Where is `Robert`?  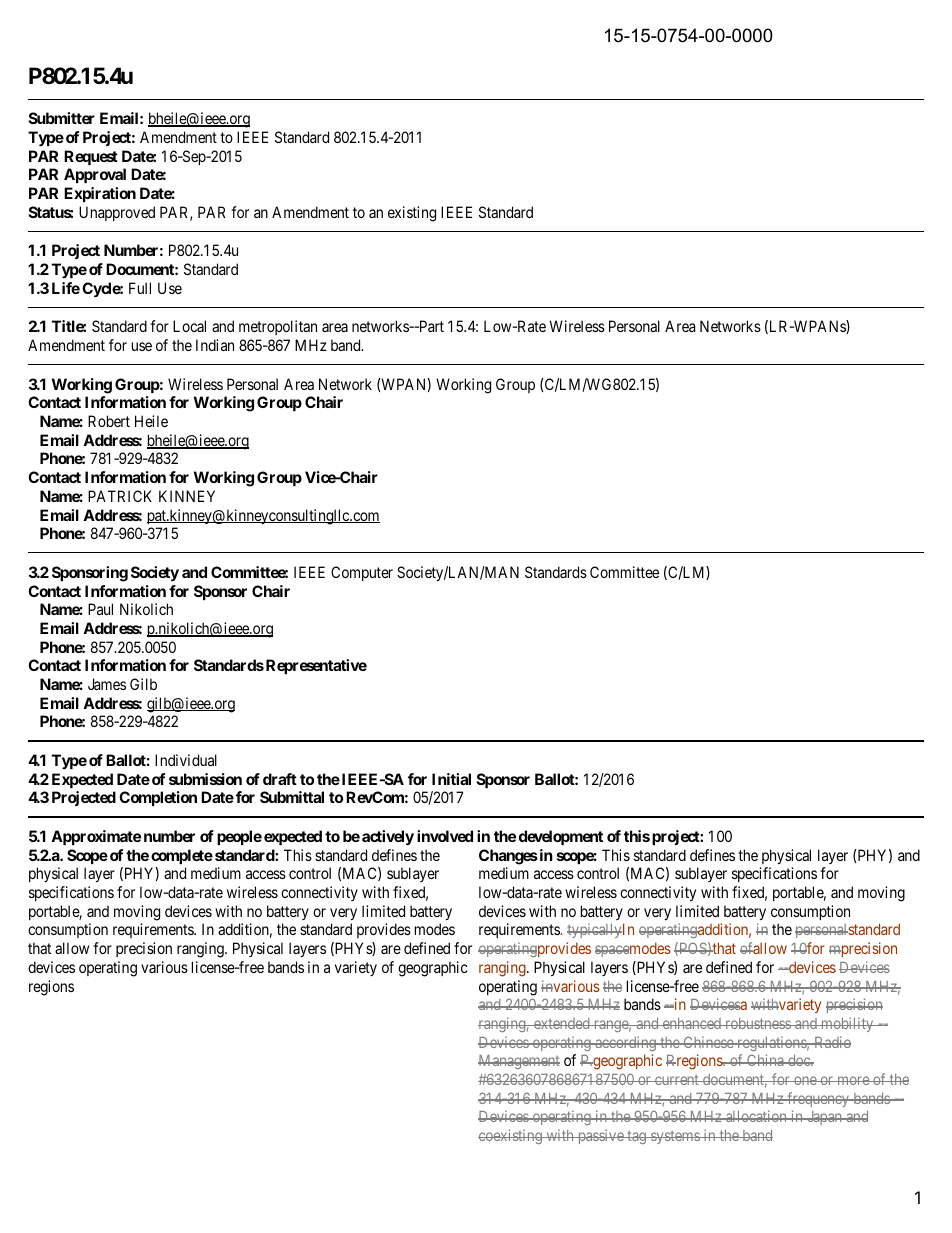
Robert is located at coordinates (109, 421).
